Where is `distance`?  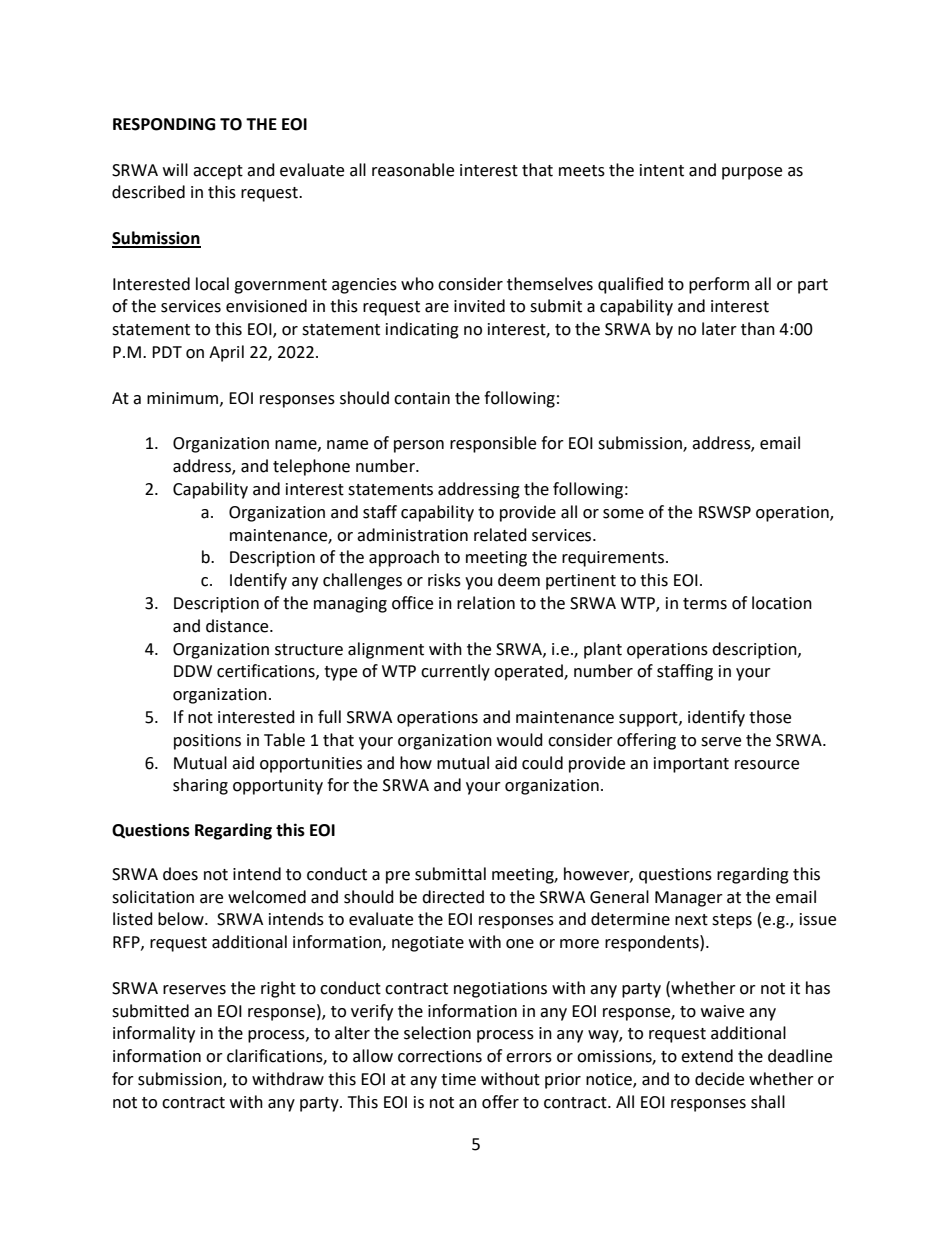 distance is located at coordinates (238, 626).
